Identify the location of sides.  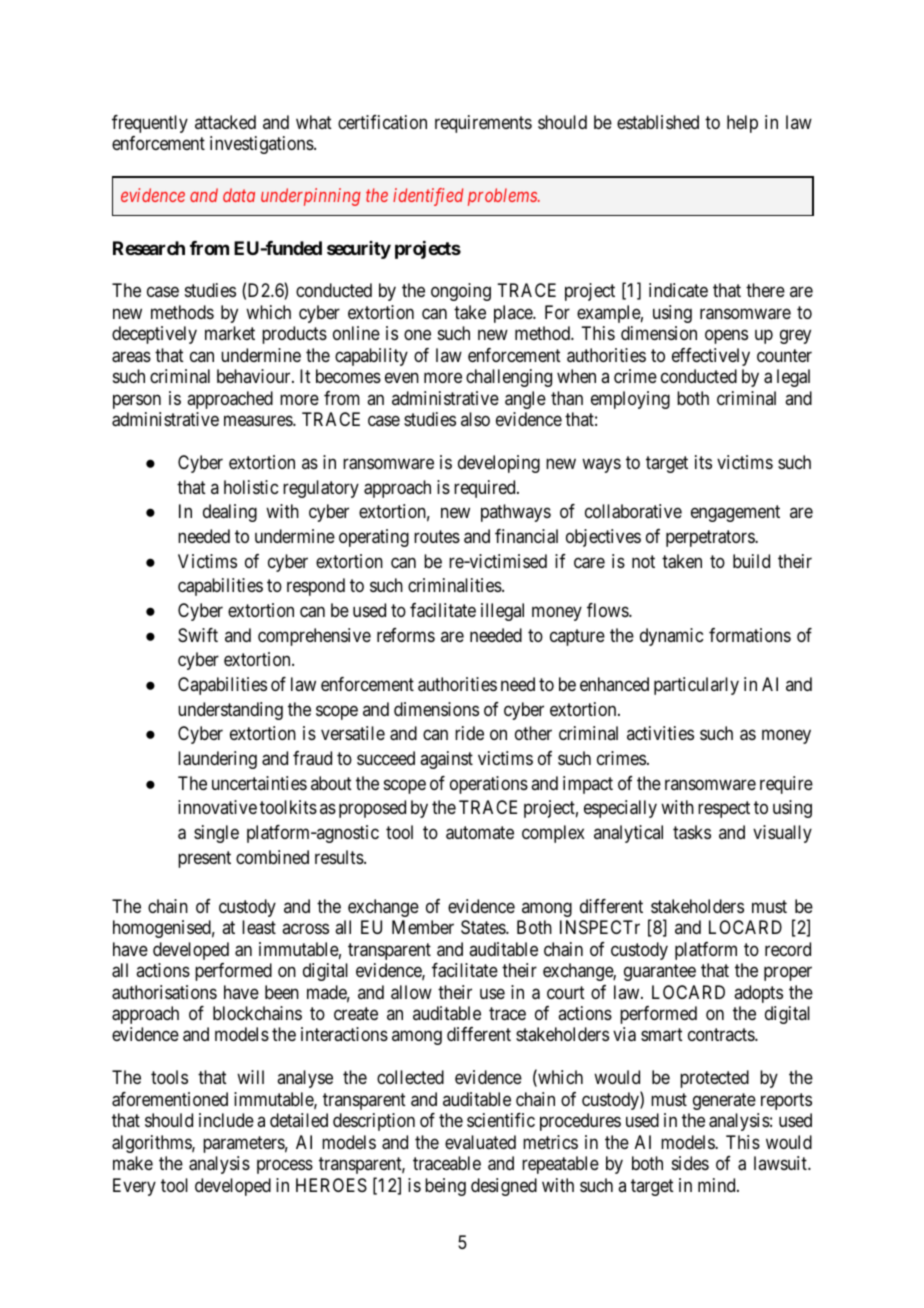
(690, 1163).
